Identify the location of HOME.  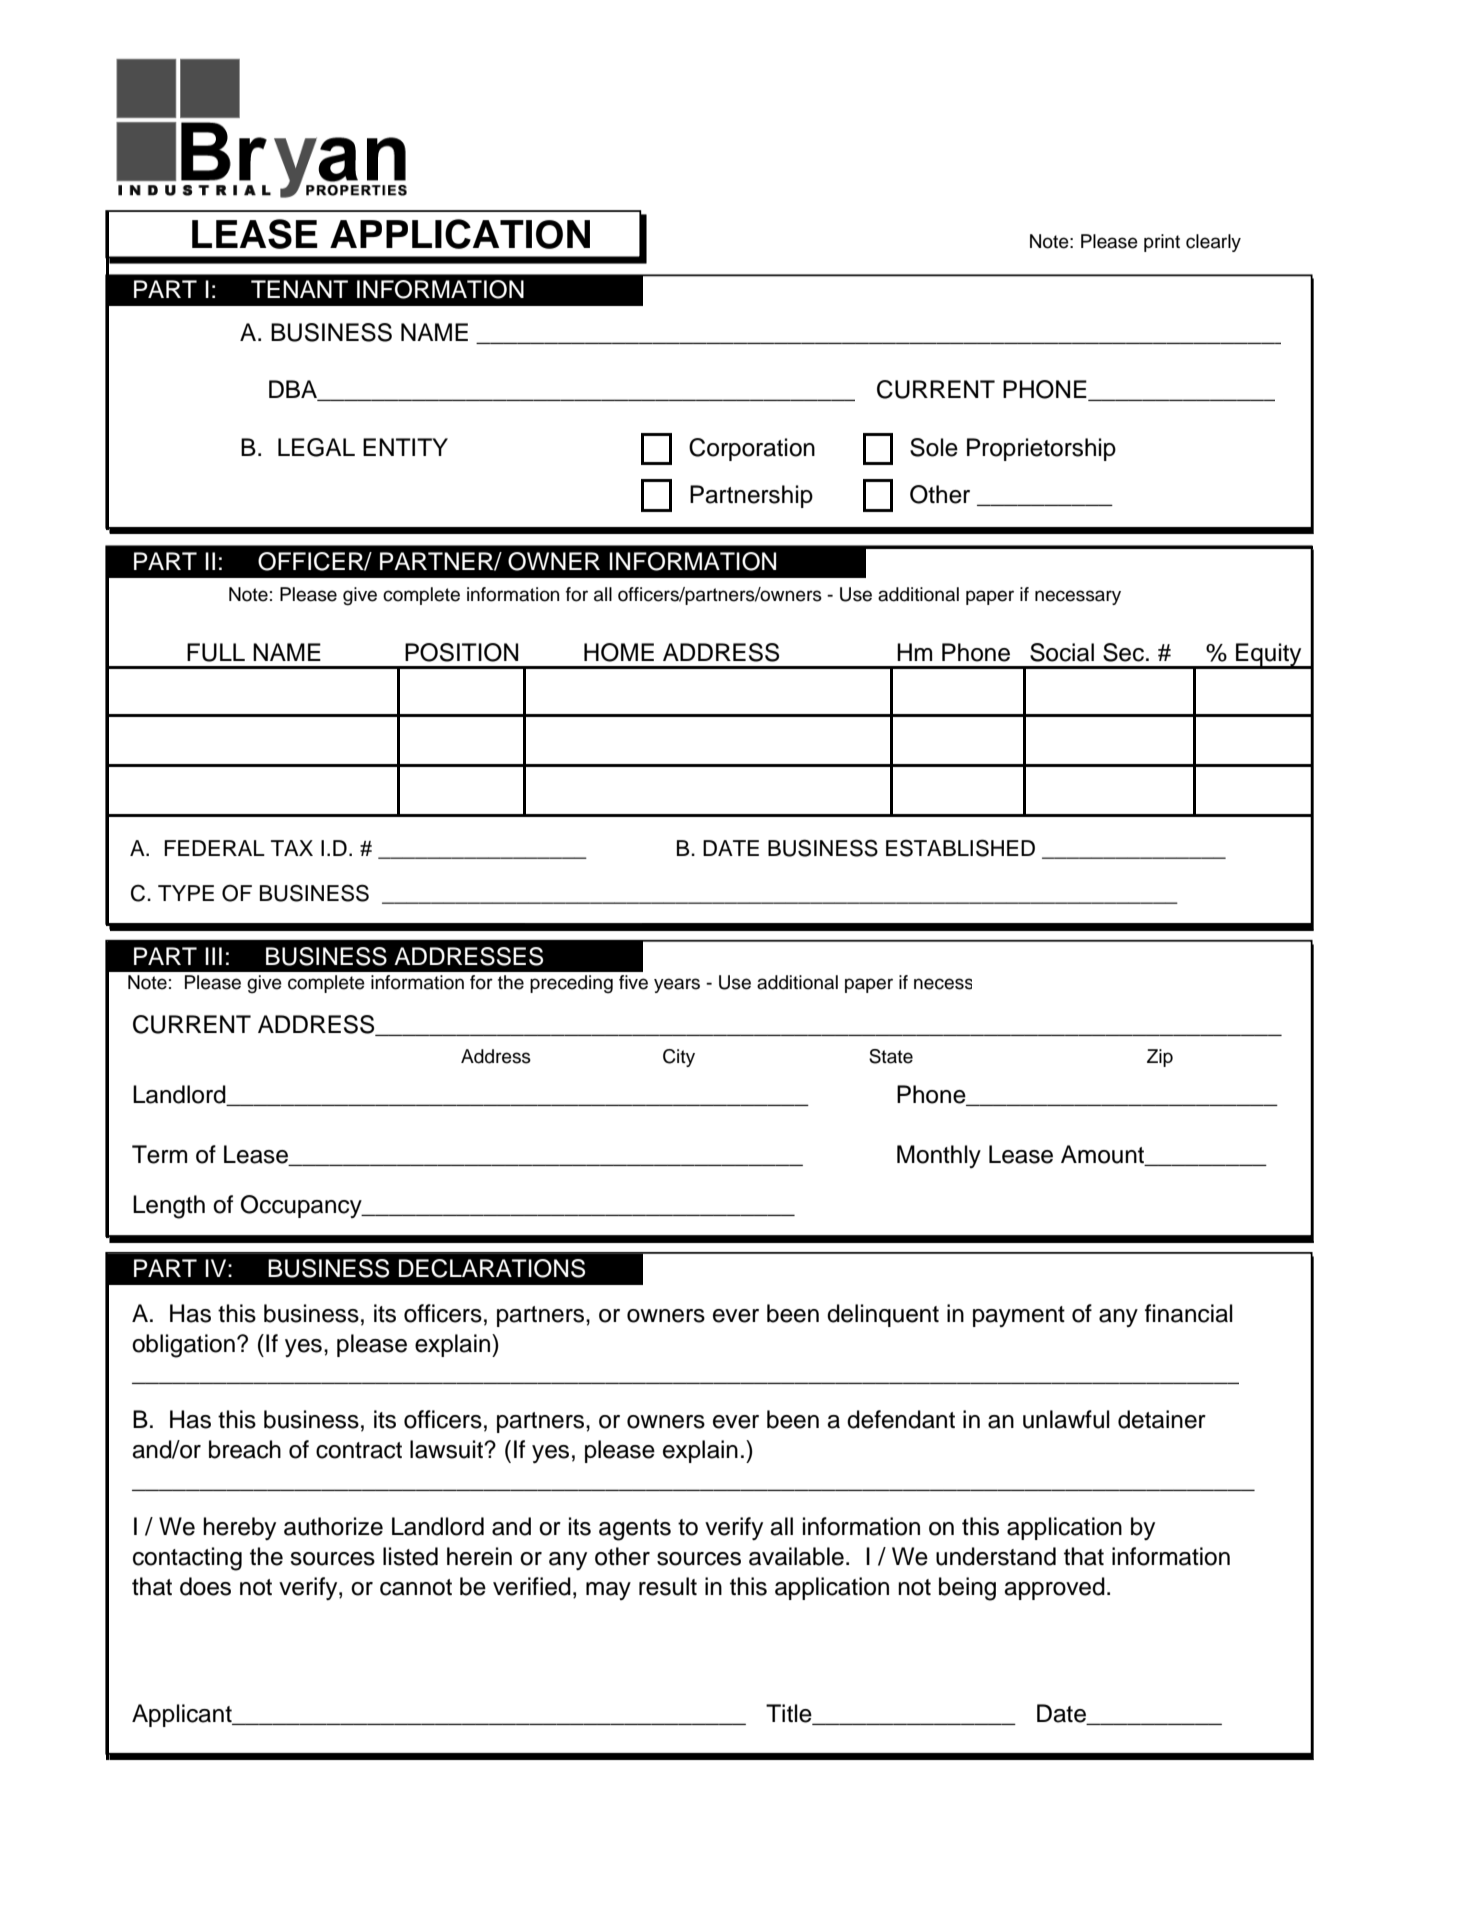
(619, 652).
